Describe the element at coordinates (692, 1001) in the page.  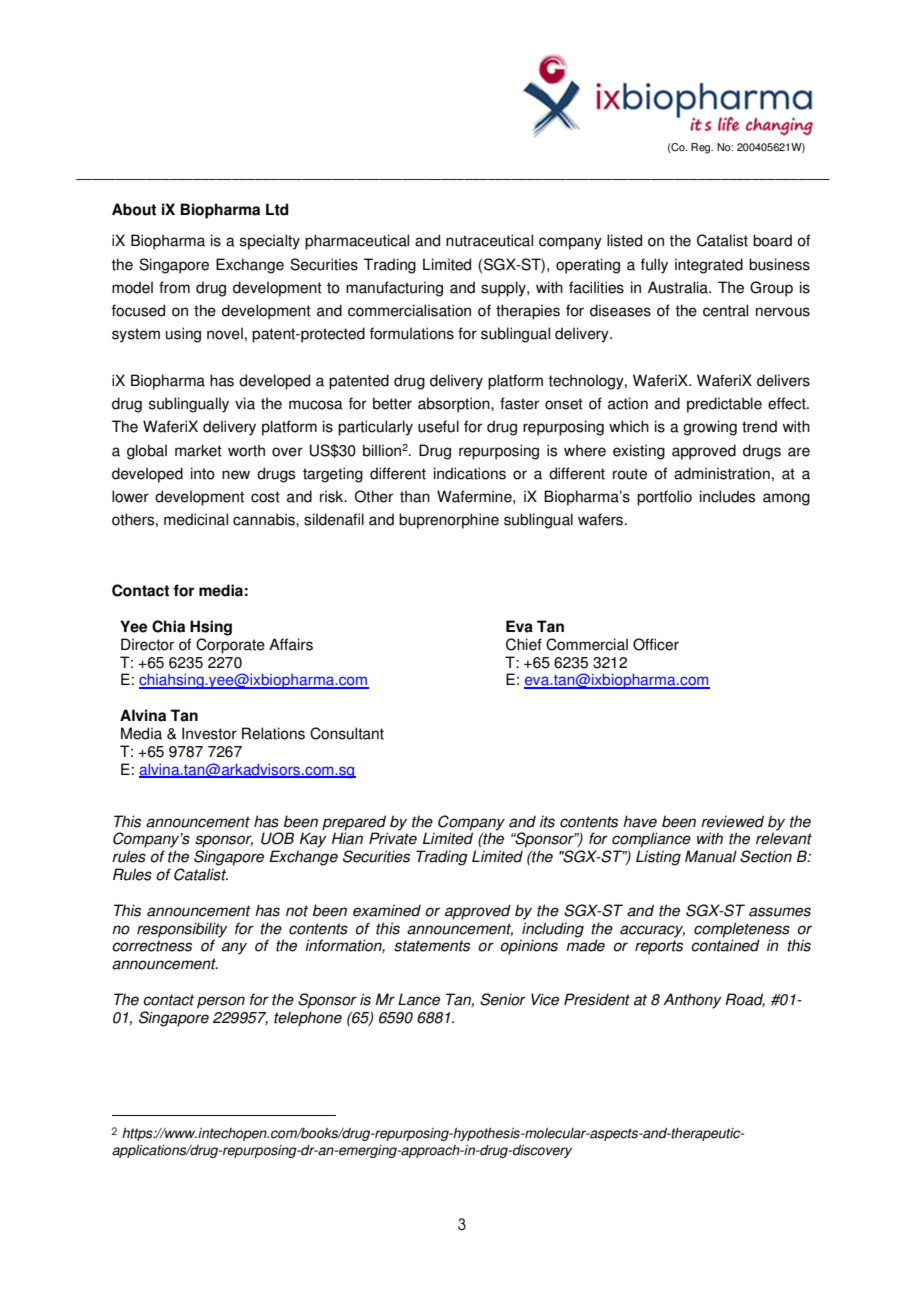
I see `Anthony` at that location.
